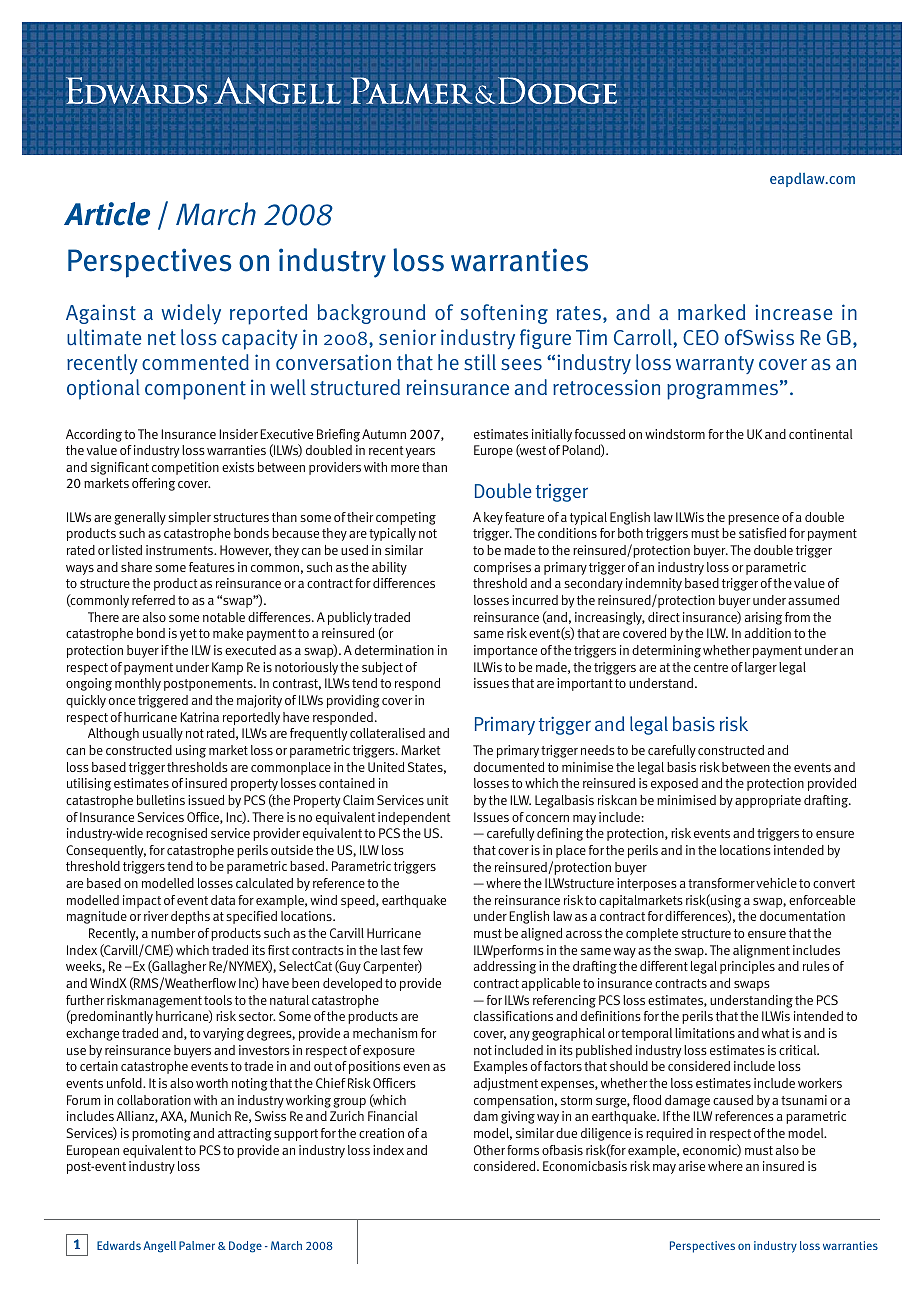  What do you see at coordinates (159, 1247) in the document?
I see `Angell` at bounding box center [159, 1247].
